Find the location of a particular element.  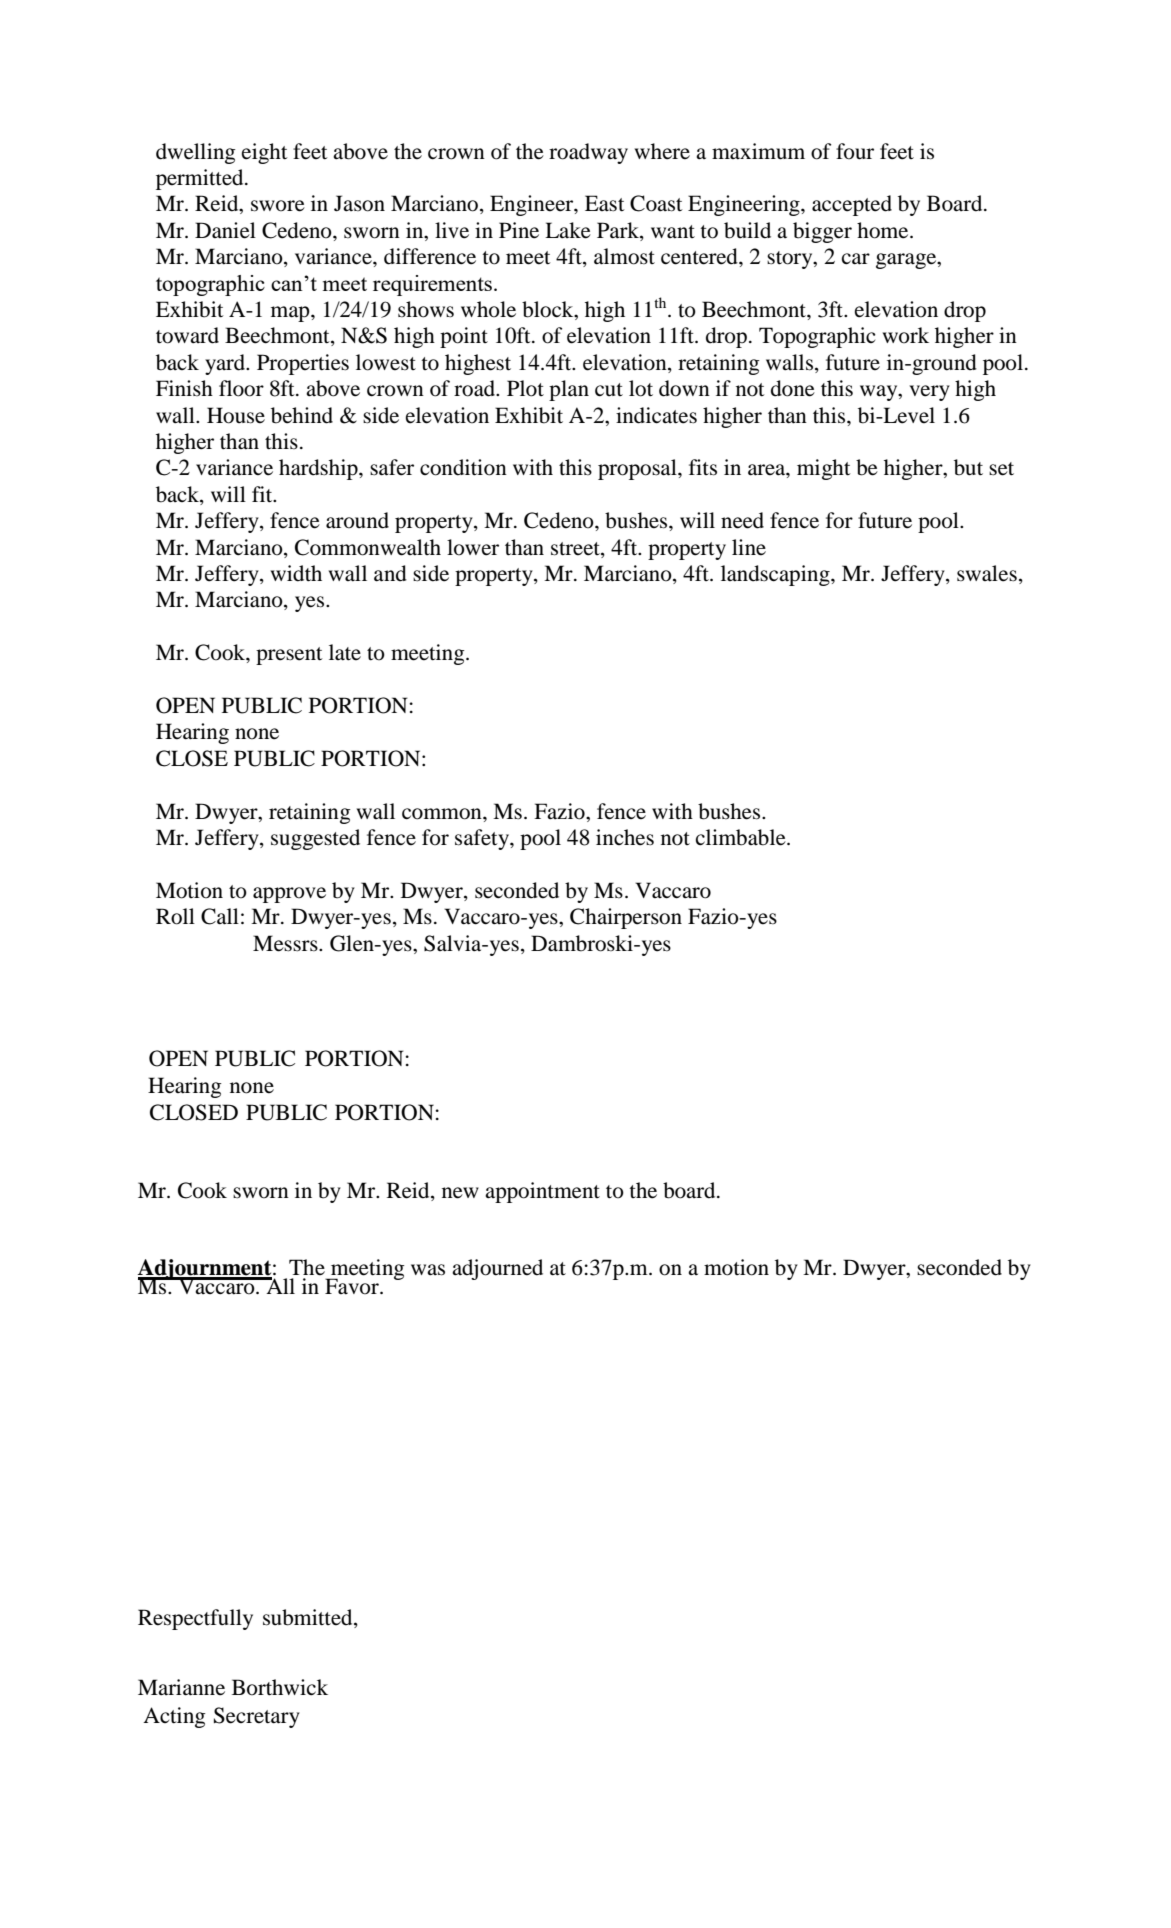

swore is located at coordinates (278, 206).
